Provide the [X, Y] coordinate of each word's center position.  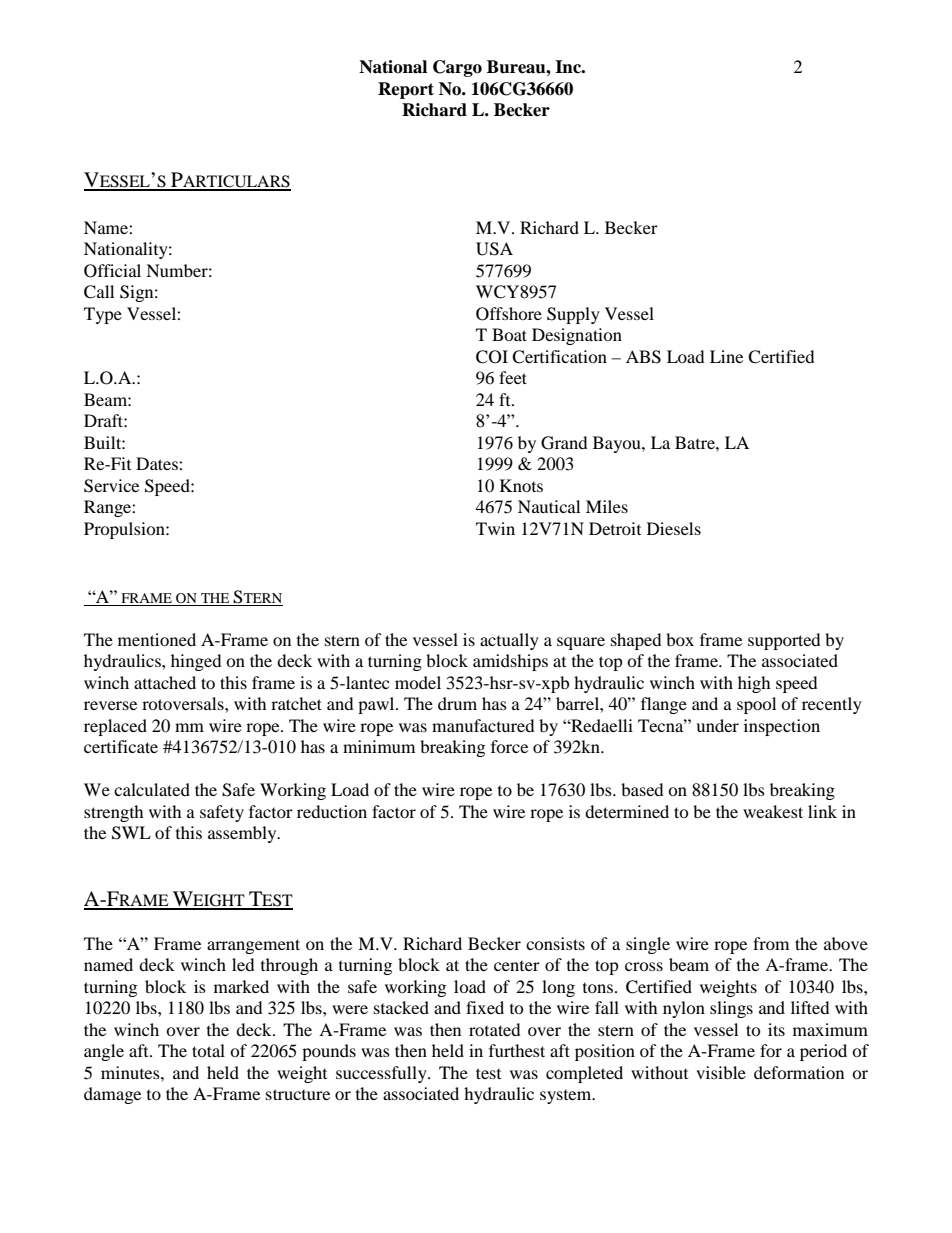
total [208, 1050]
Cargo [457, 68]
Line [726, 356]
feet [513, 377]
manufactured [483, 725]
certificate [121, 746]
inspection [782, 727]
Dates [158, 463]
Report [406, 90]
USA [494, 249]
